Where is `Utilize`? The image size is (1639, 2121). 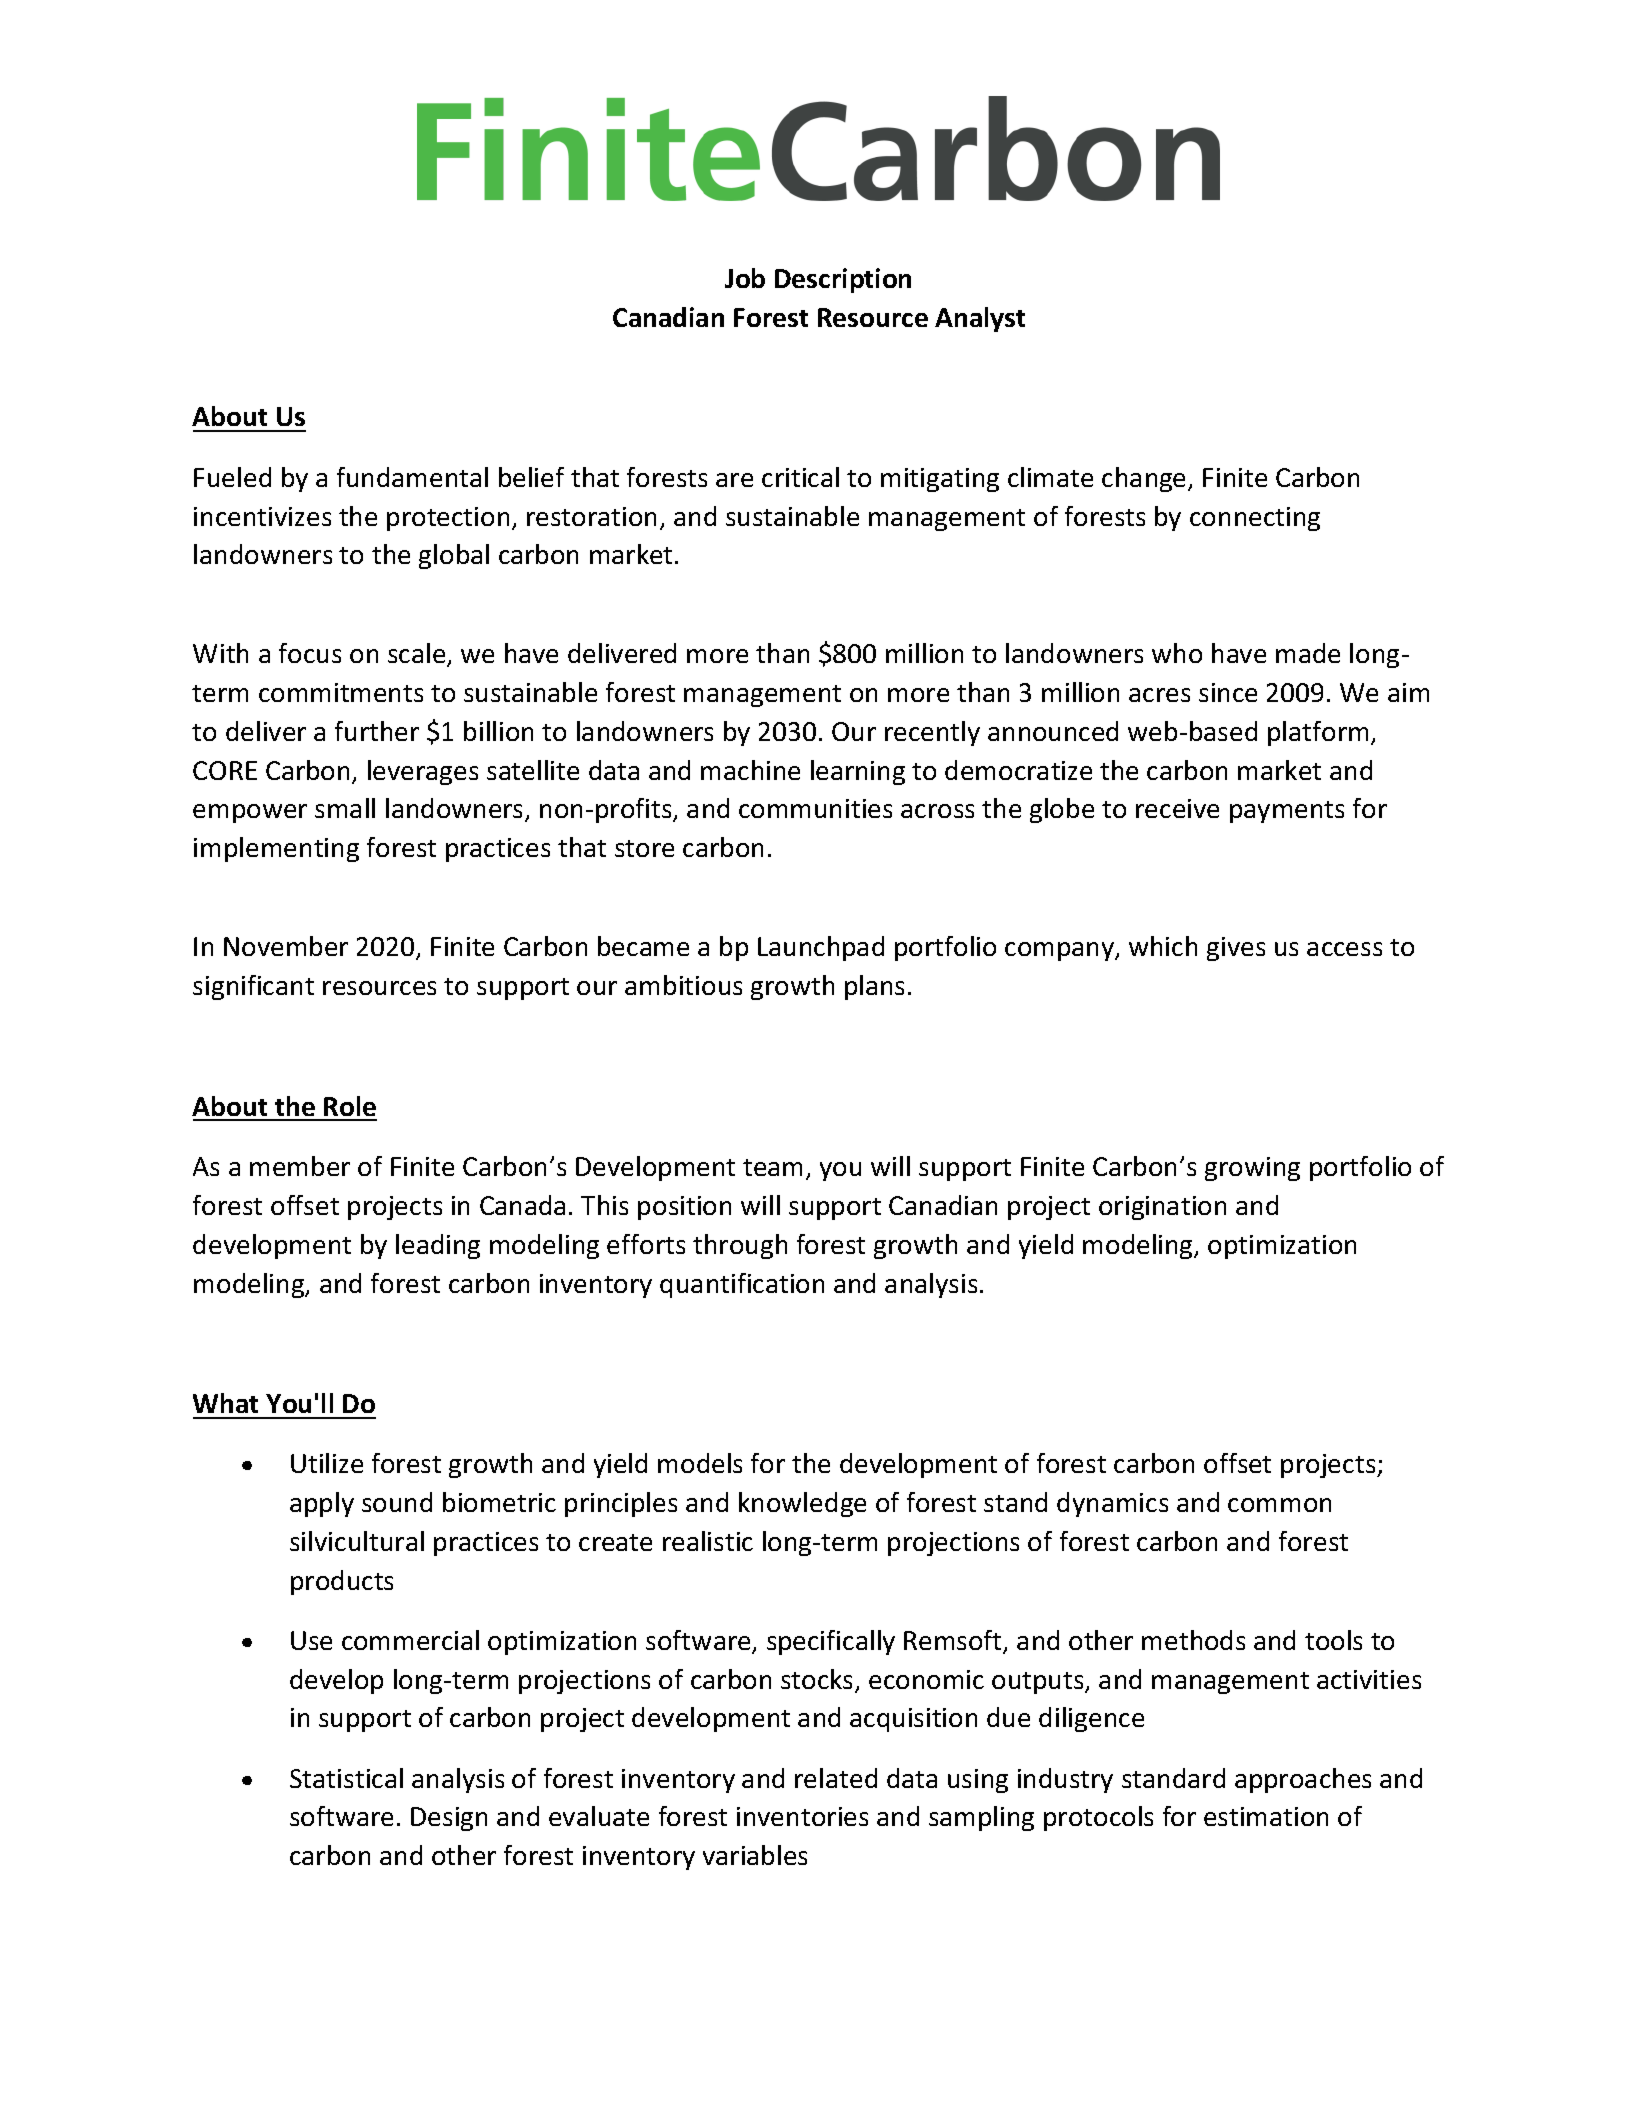
Utilize is located at coordinates (327, 1463).
